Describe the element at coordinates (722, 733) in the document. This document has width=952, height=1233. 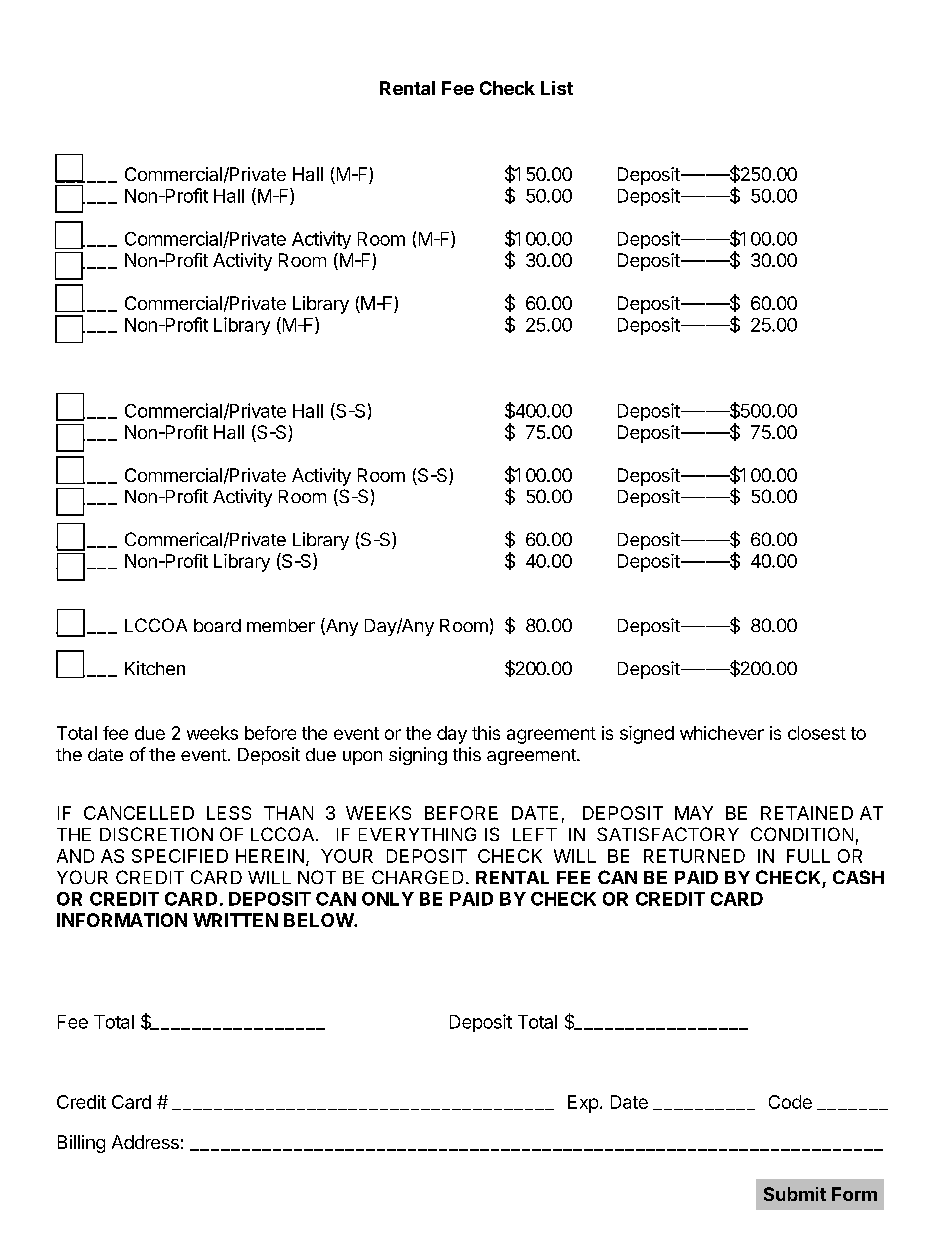
I see `whichever` at that location.
